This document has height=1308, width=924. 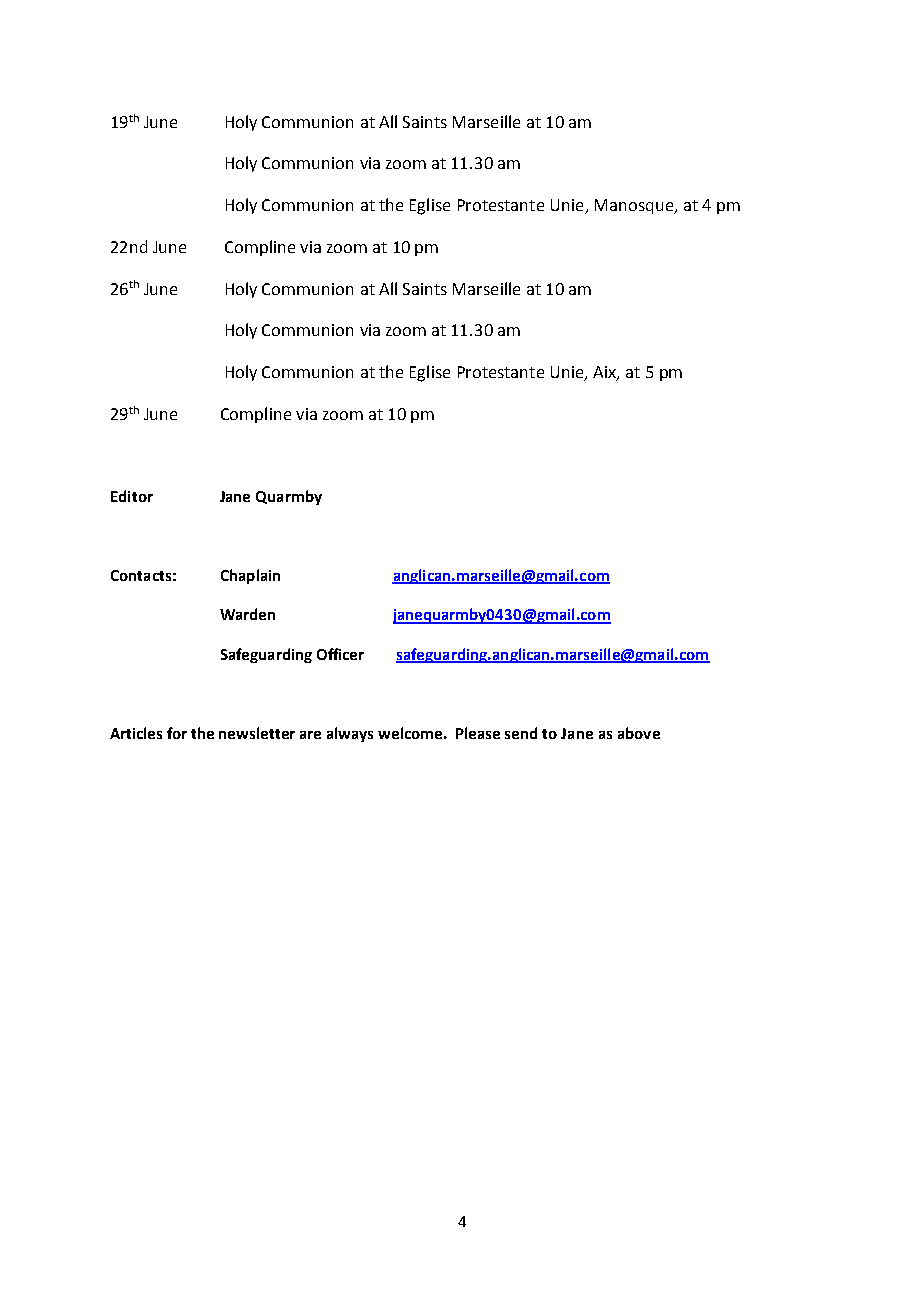 I want to click on Editor, so click(x=132, y=496).
